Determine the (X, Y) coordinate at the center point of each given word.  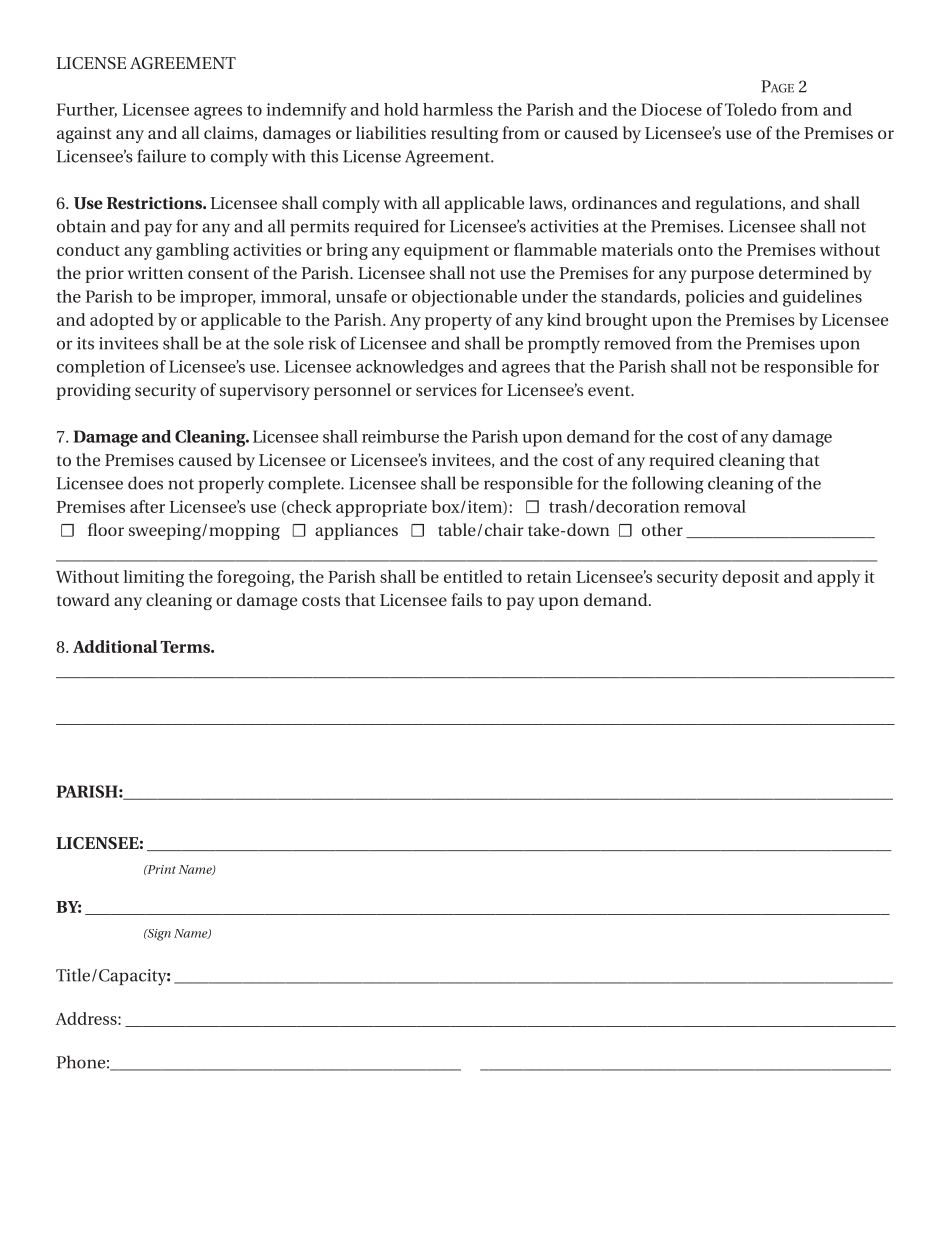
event (610, 390)
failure (161, 156)
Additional (115, 646)
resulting (464, 134)
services (446, 390)
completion (101, 368)
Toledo (751, 109)
